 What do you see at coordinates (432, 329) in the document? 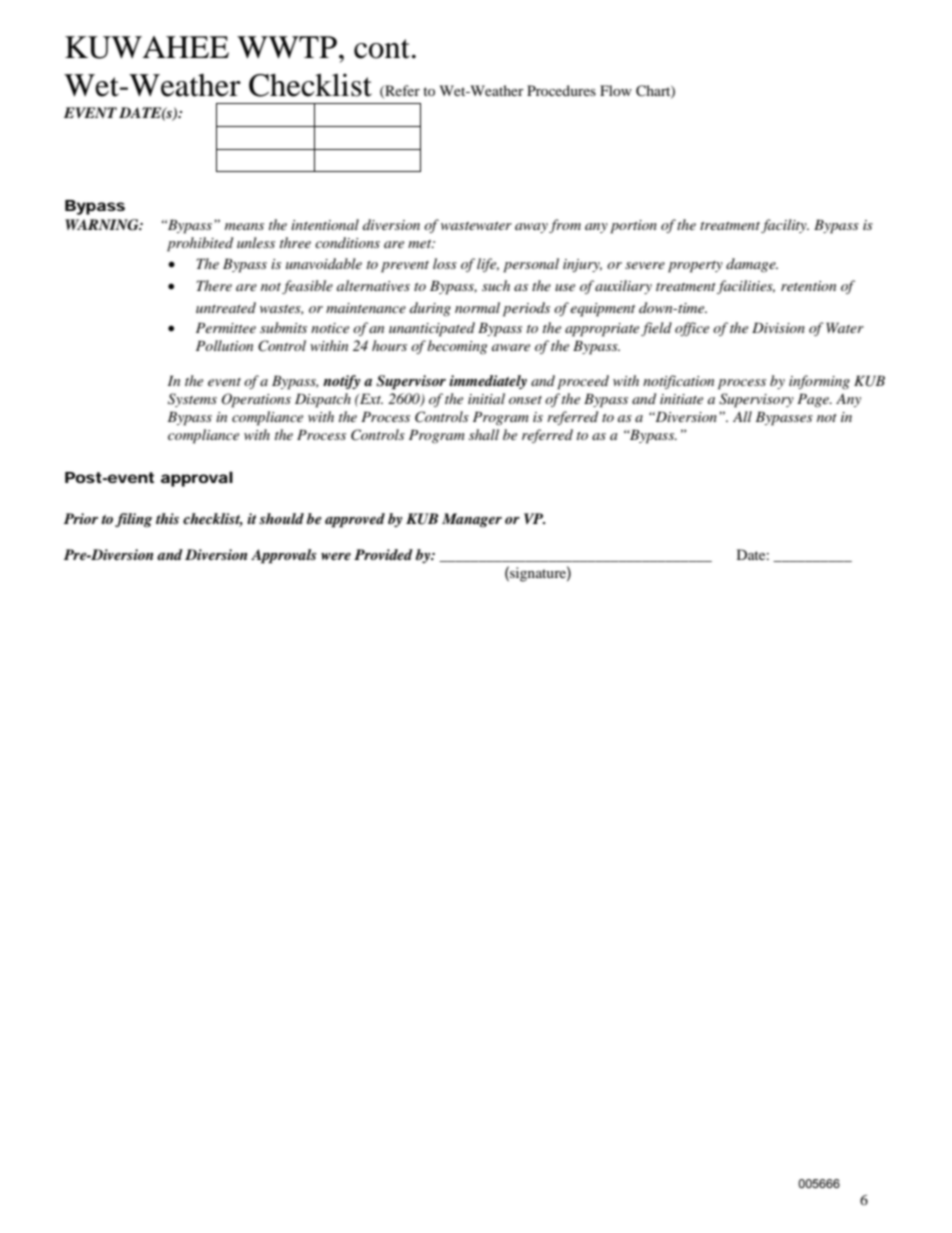
I see `unanticipated` at bounding box center [432, 329].
